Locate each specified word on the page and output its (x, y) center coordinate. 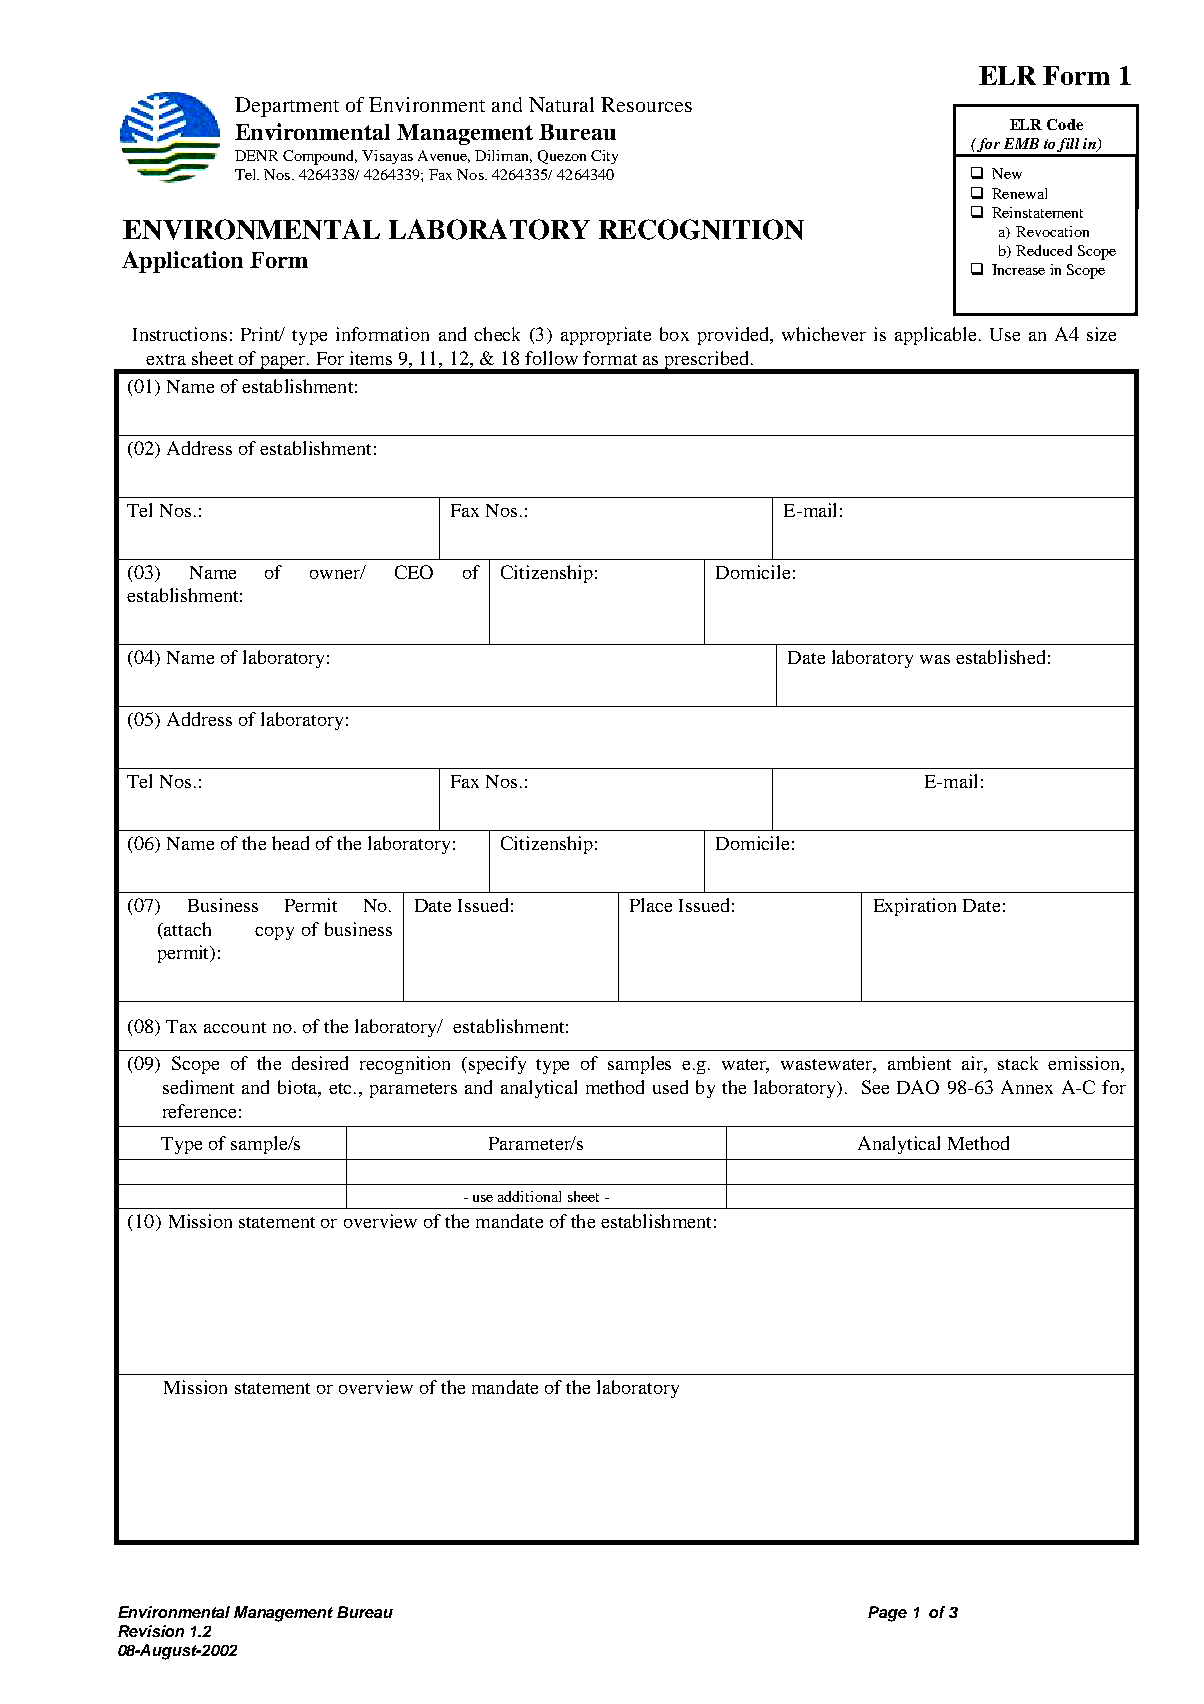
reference (199, 1111)
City (604, 157)
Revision (151, 1631)
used (670, 1087)
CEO (414, 572)
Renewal (1019, 193)
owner (336, 574)
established (1000, 657)
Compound (320, 157)
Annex (1027, 1087)
